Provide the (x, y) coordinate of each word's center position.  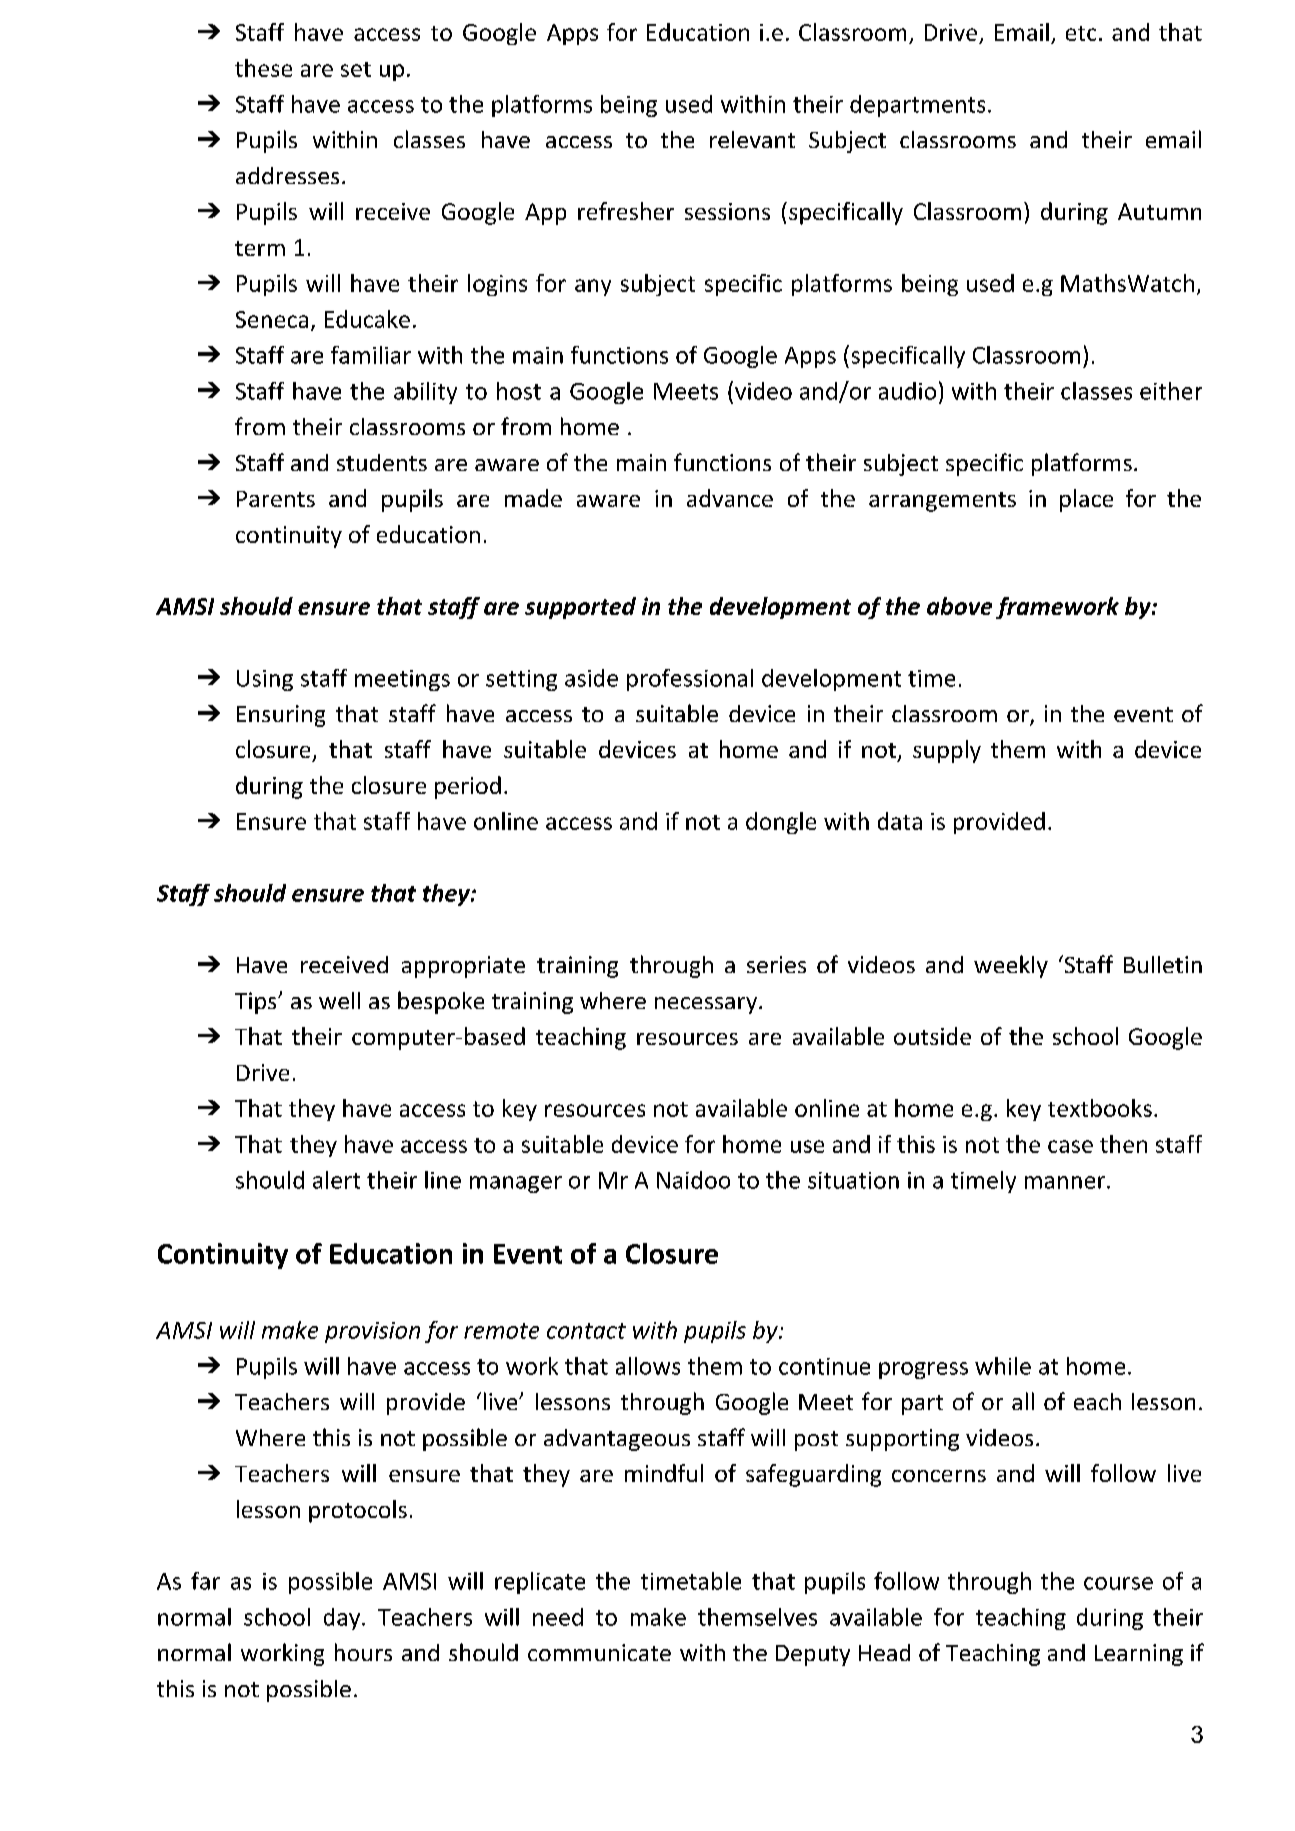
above (959, 606)
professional (690, 680)
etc (1081, 33)
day (343, 1619)
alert (336, 1180)
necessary (706, 1005)
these (263, 68)
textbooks (1100, 1108)
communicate (599, 1652)
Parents (276, 499)
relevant (752, 139)
